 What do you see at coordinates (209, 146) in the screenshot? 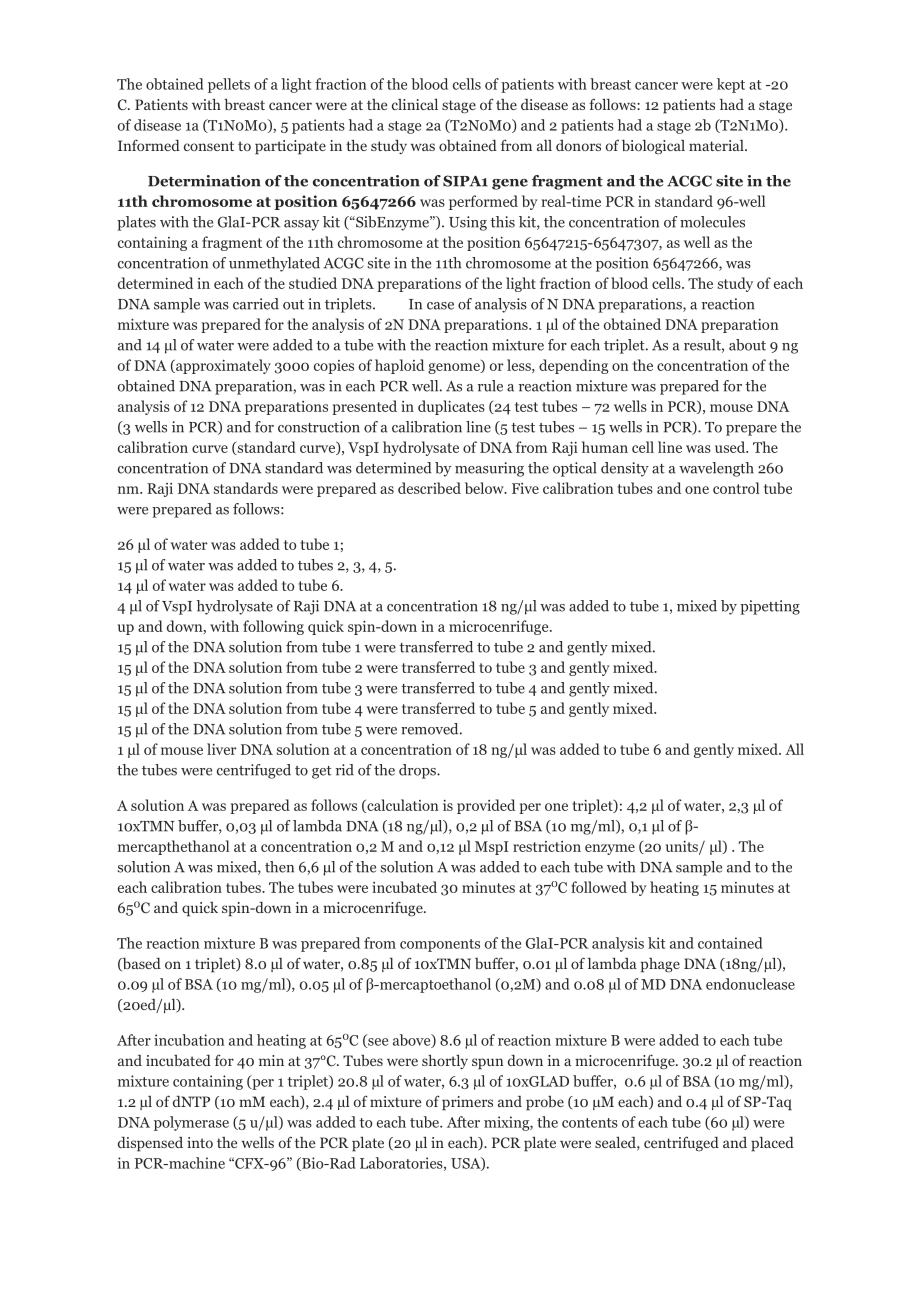
I see `consent` at bounding box center [209, 146].
